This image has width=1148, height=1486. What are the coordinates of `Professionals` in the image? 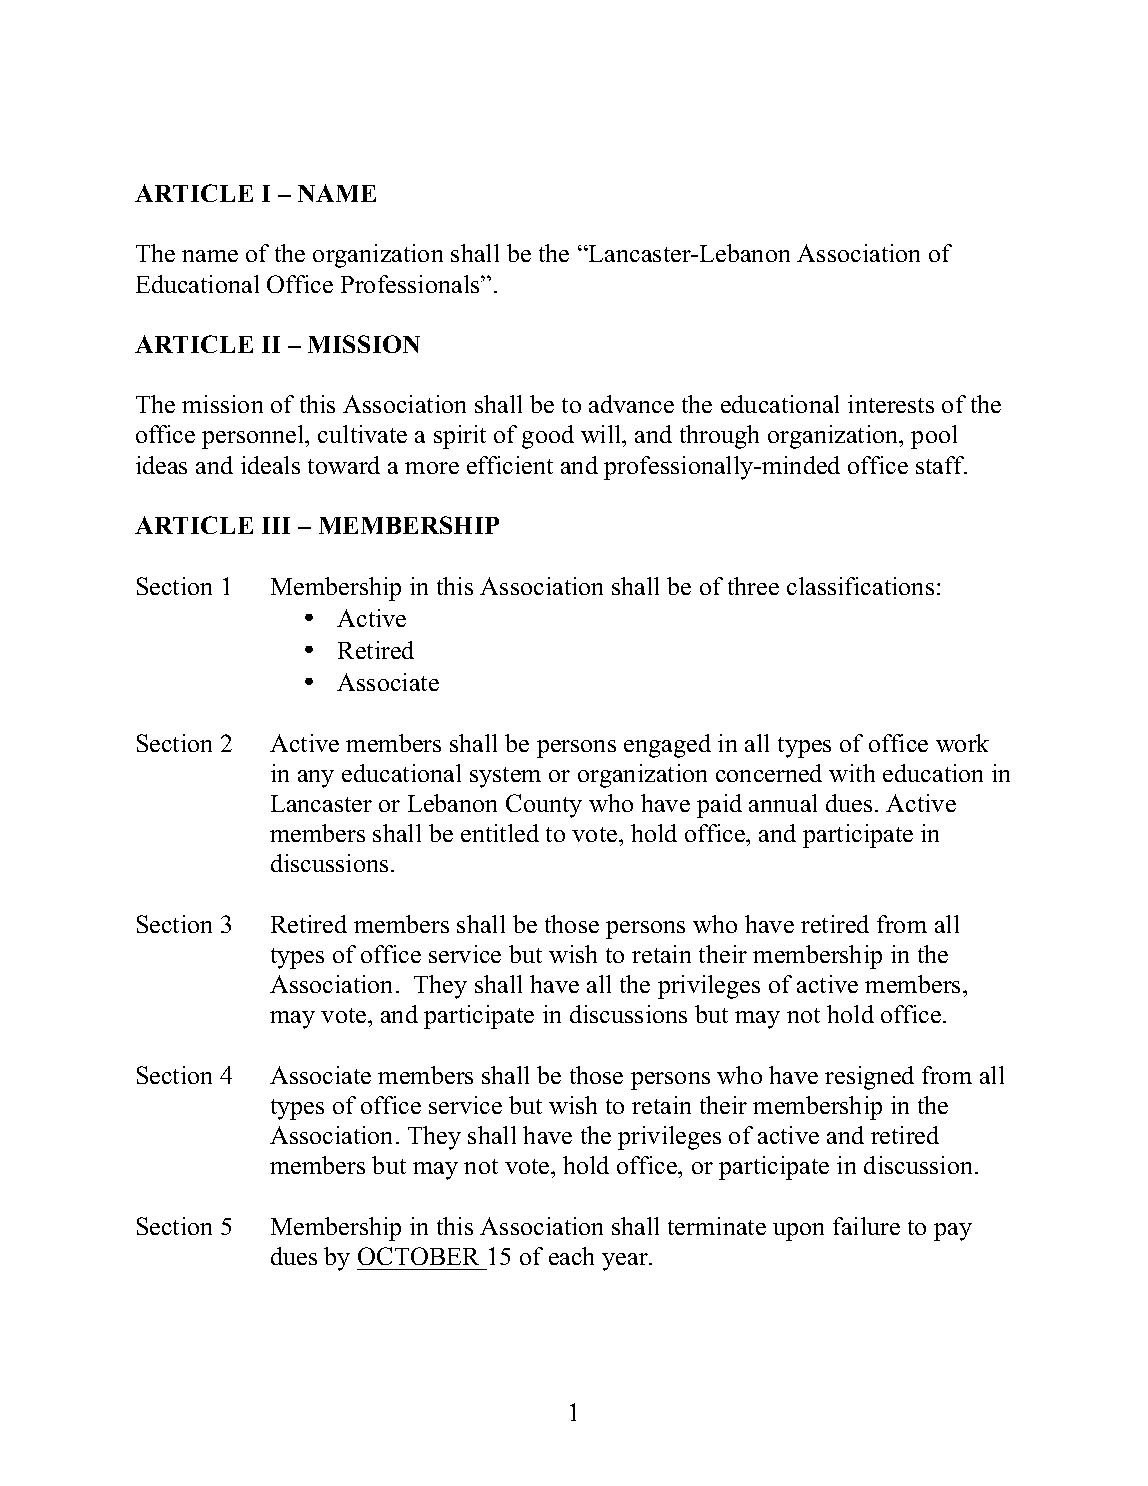 It's located at (411, 284).
